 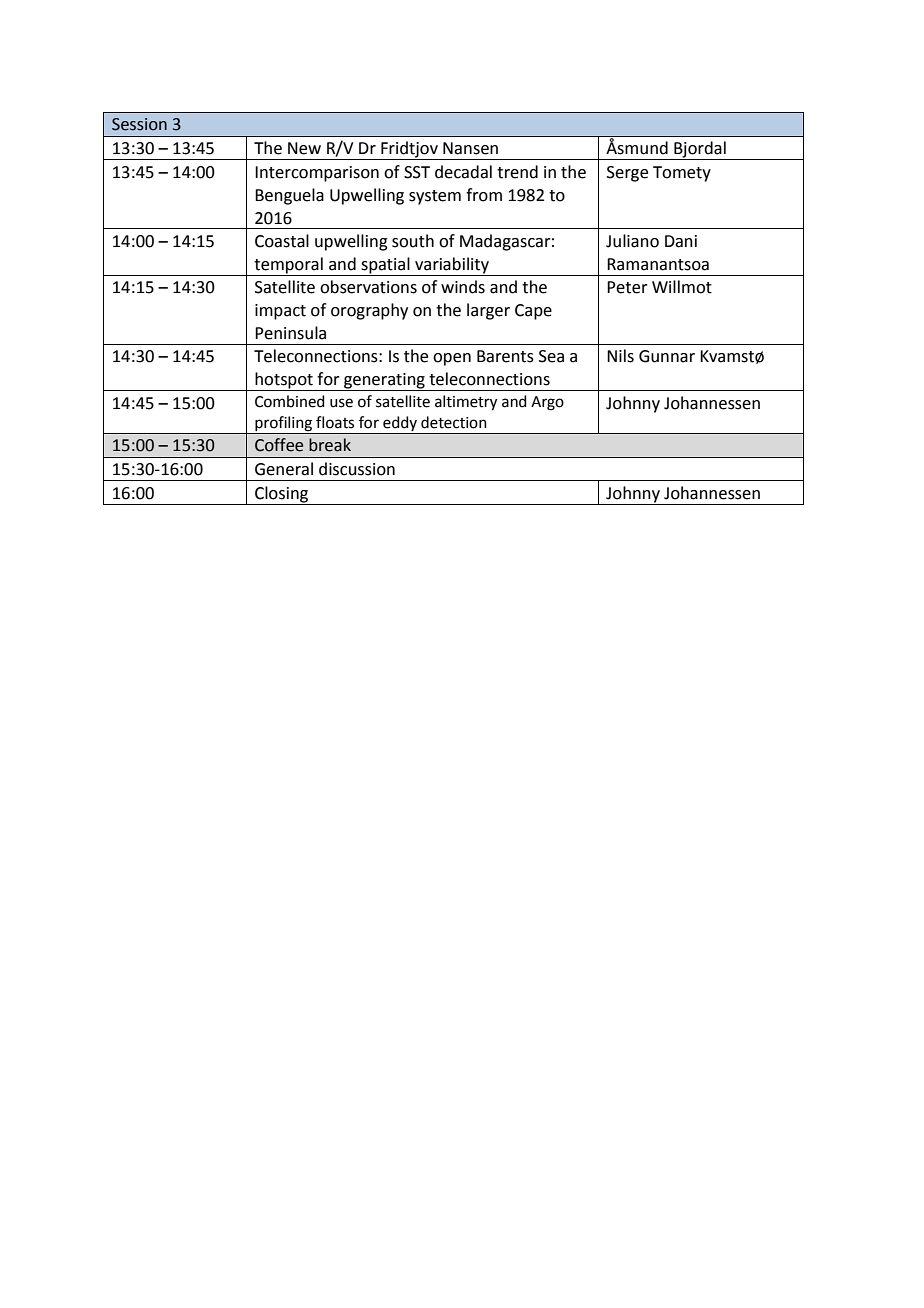 I want to click on generating, so click(x=384, y=382).
